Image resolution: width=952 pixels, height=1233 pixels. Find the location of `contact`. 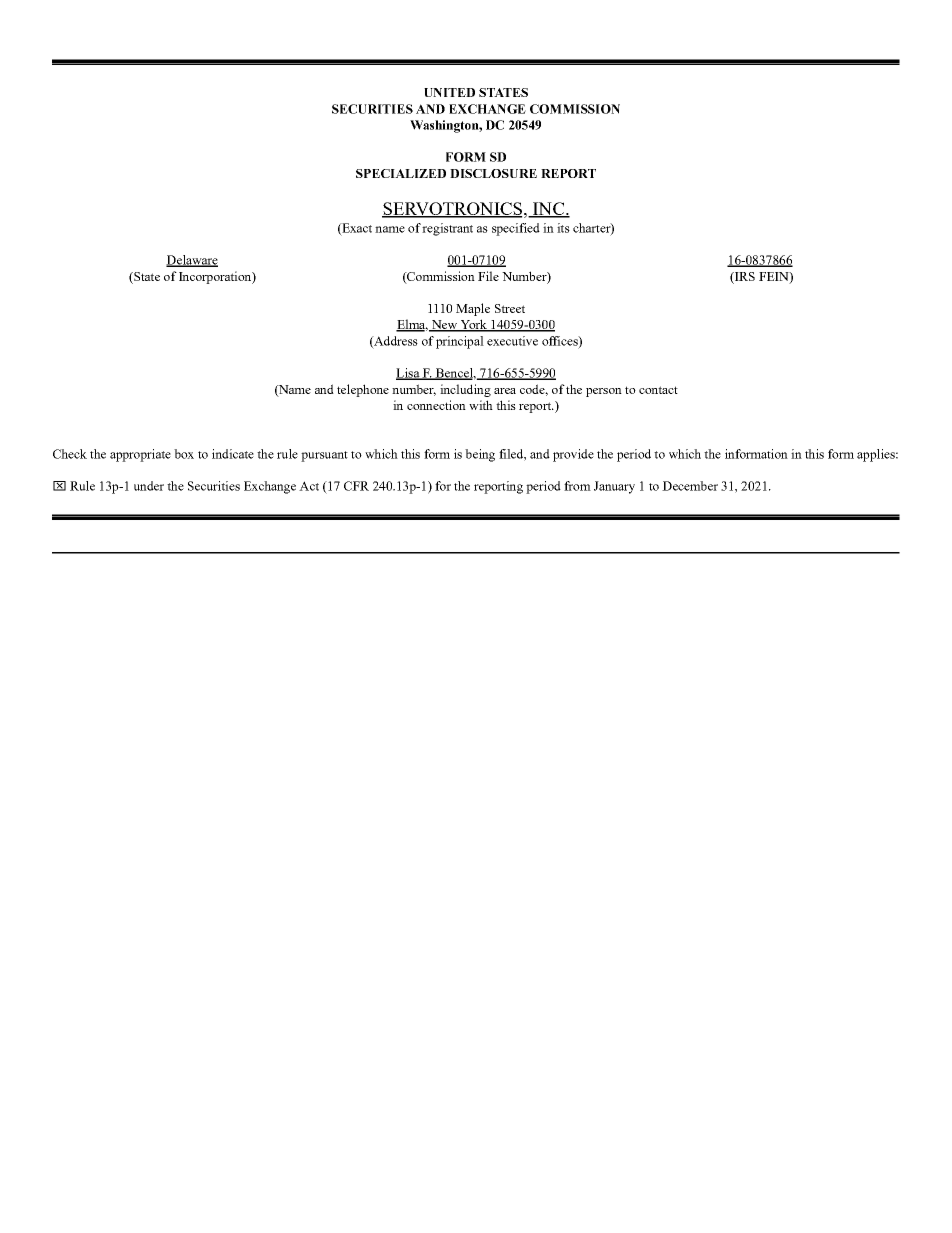

contact is located at coordinates (658, 390).
